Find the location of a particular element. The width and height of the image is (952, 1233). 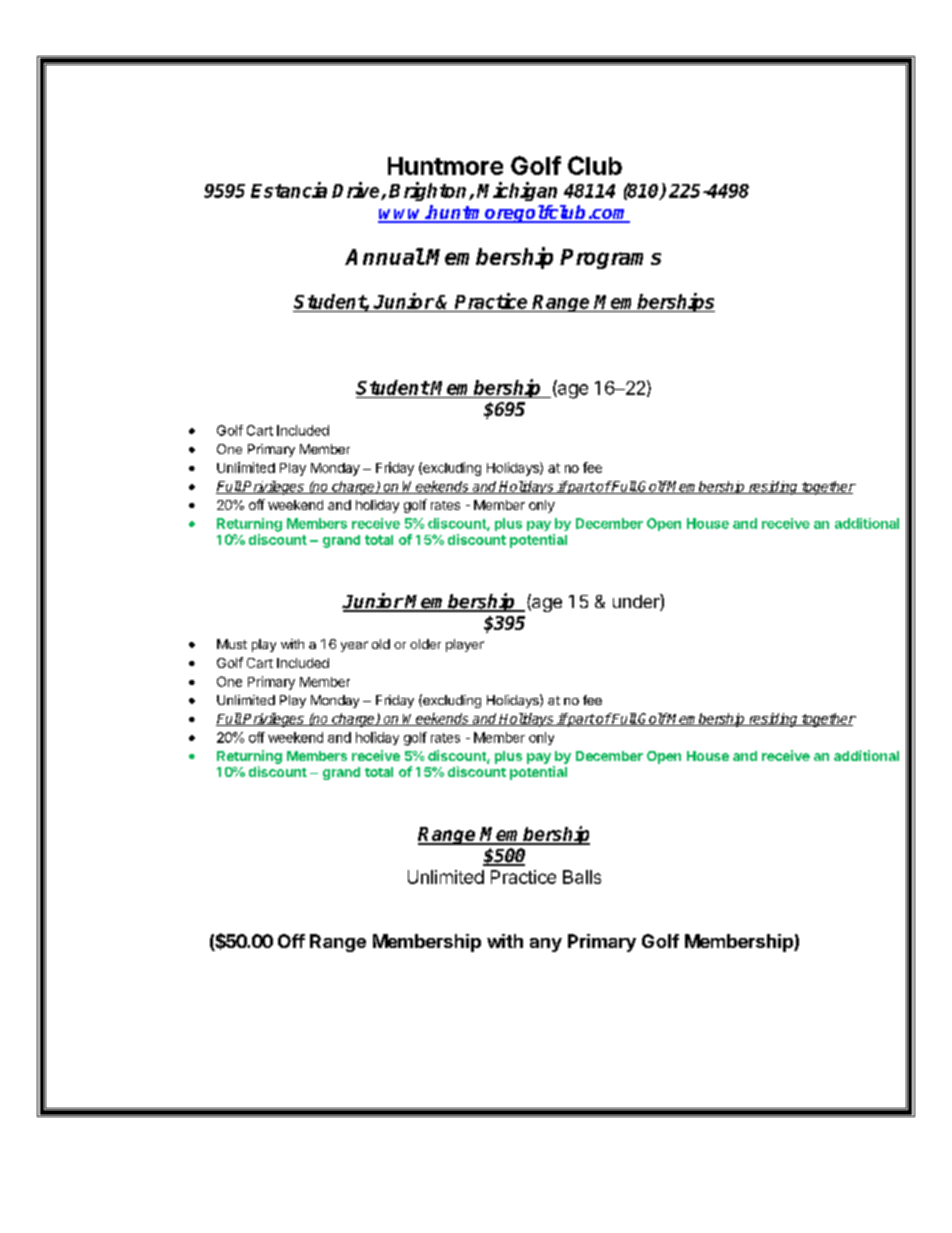

Michigan is located at coordinates (517, 191).
